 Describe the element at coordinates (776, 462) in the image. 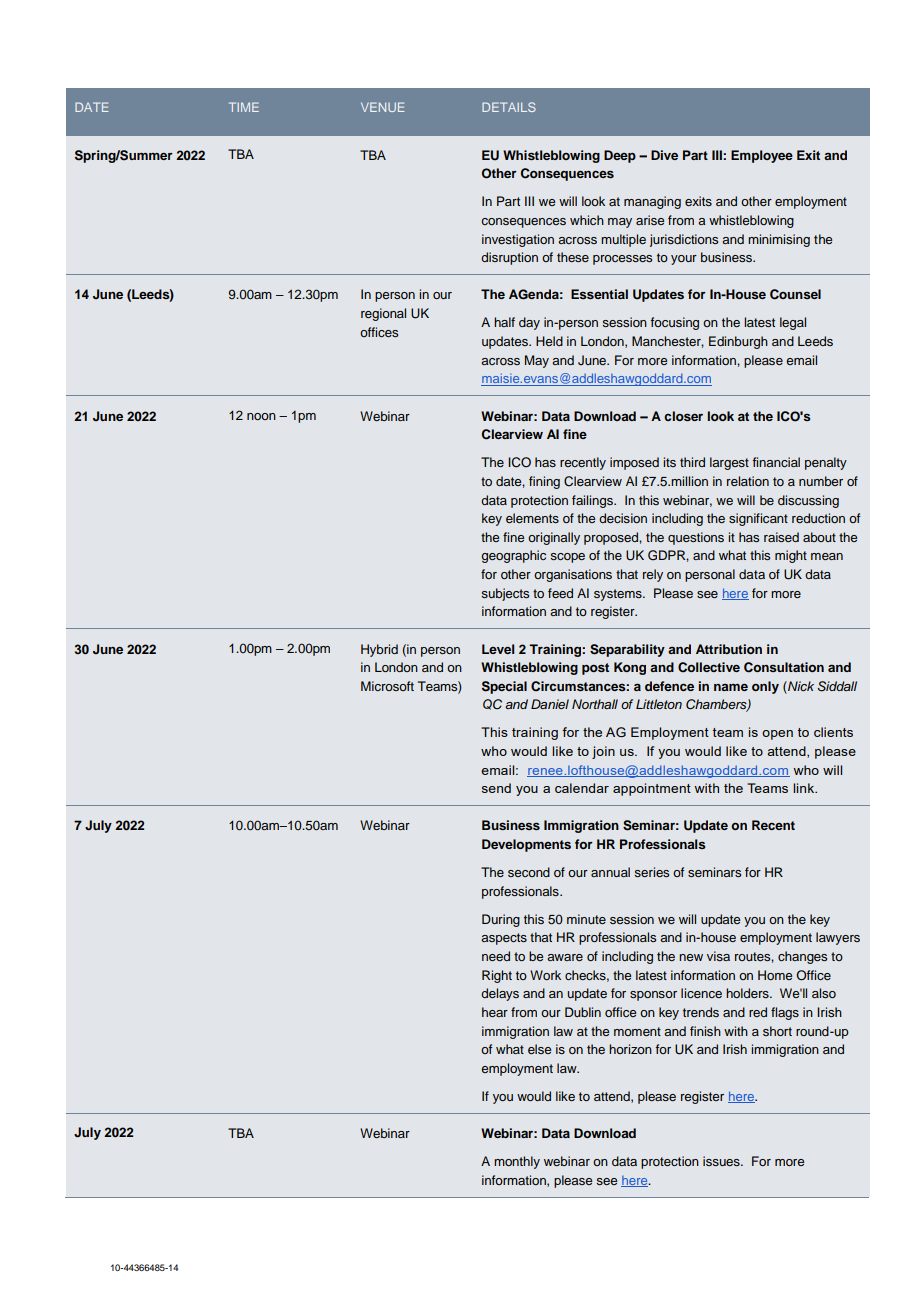

I see `financial` at that location.
